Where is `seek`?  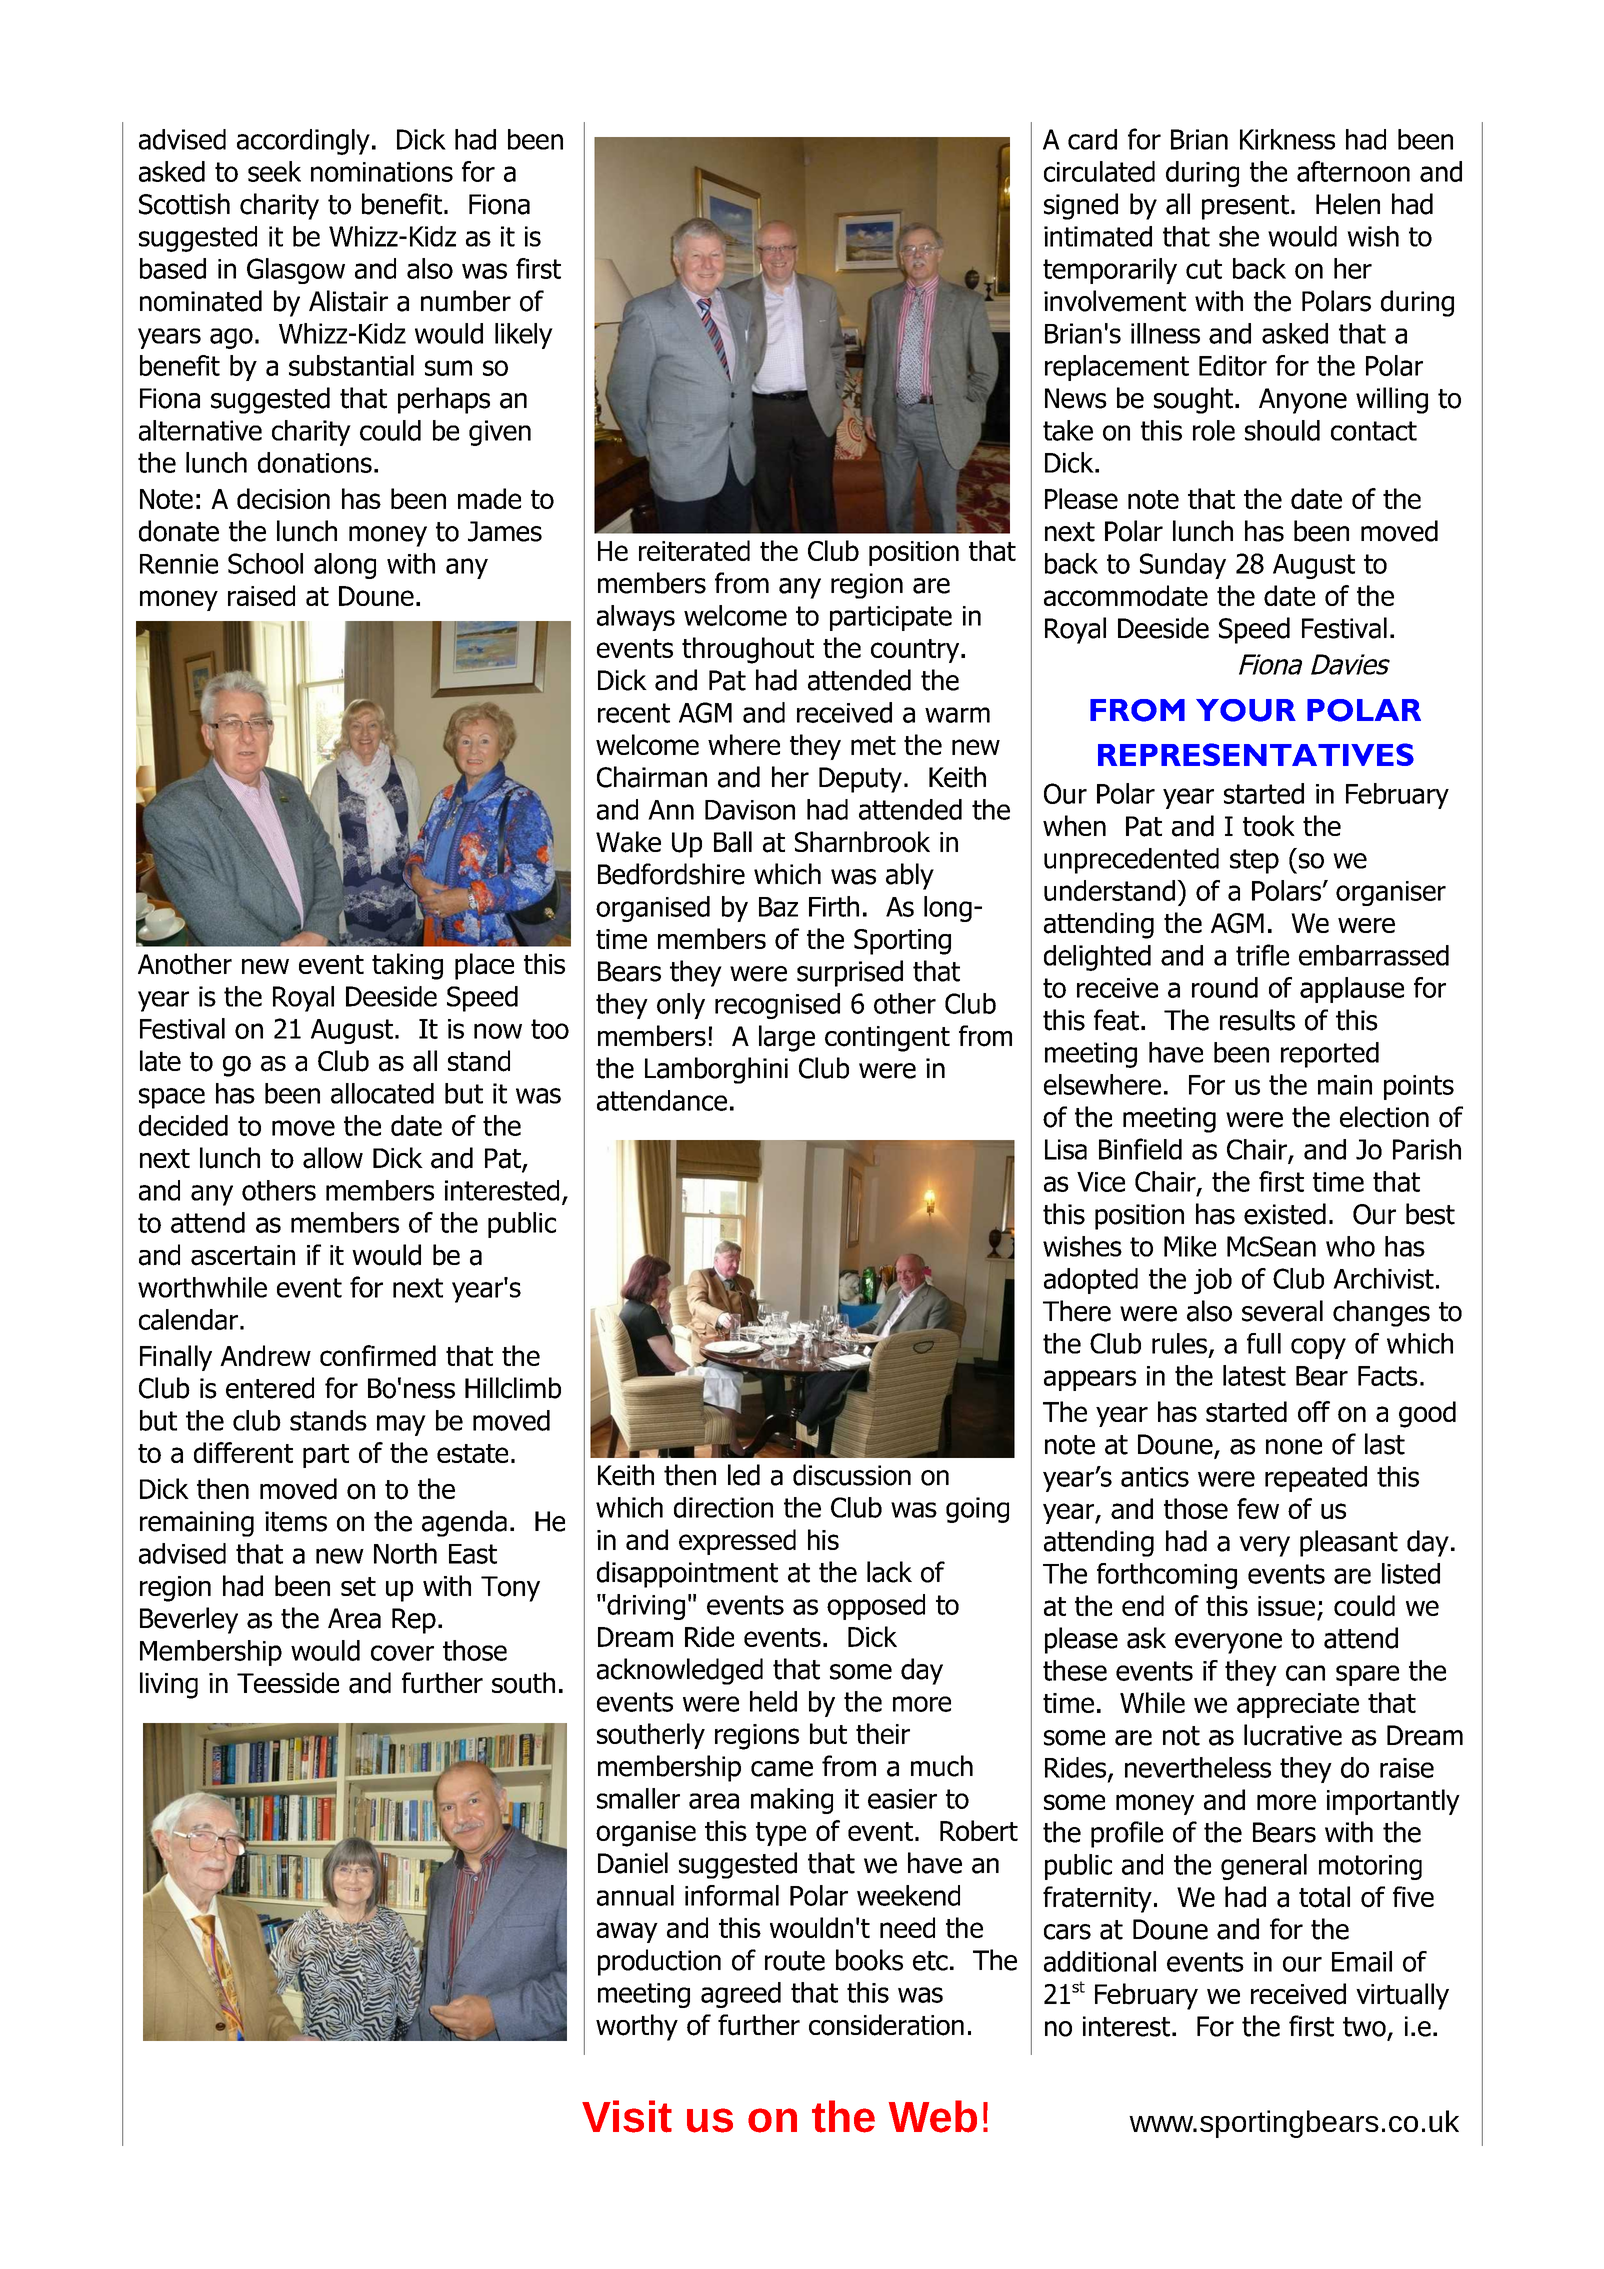
seek is located at coordinates (274, 171).
